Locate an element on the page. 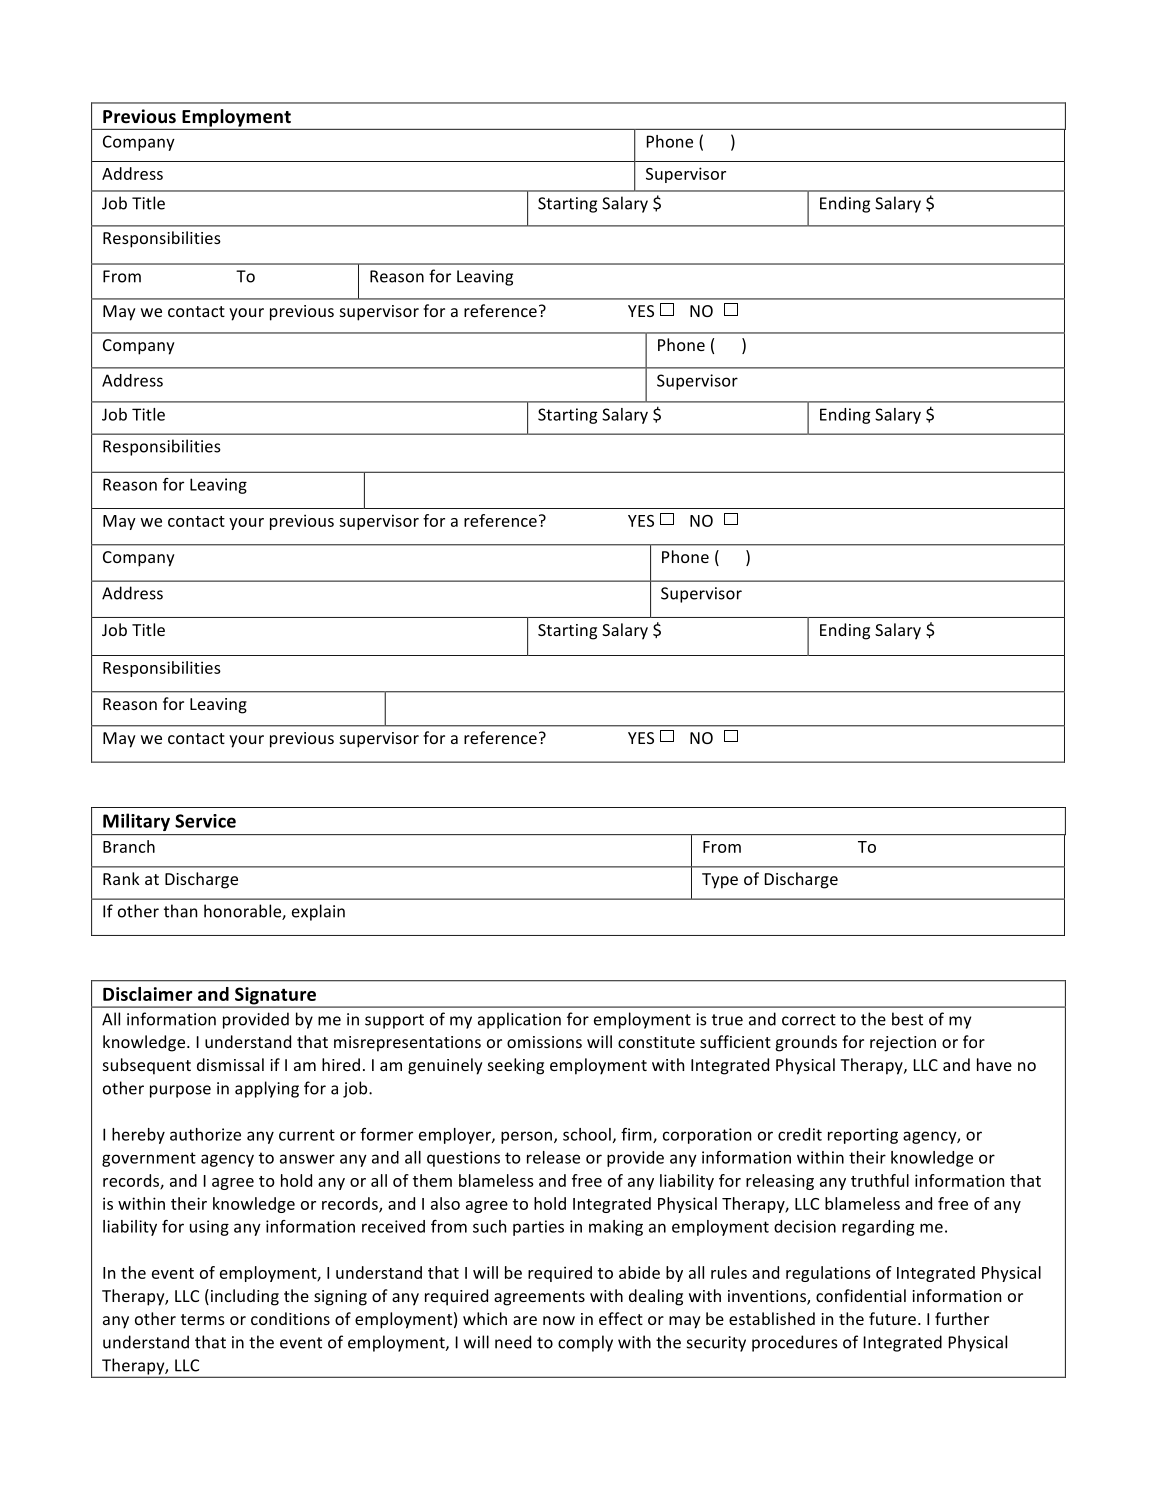 The image size is (1157, 1497). Signature is located at coordinates (275, 997).
